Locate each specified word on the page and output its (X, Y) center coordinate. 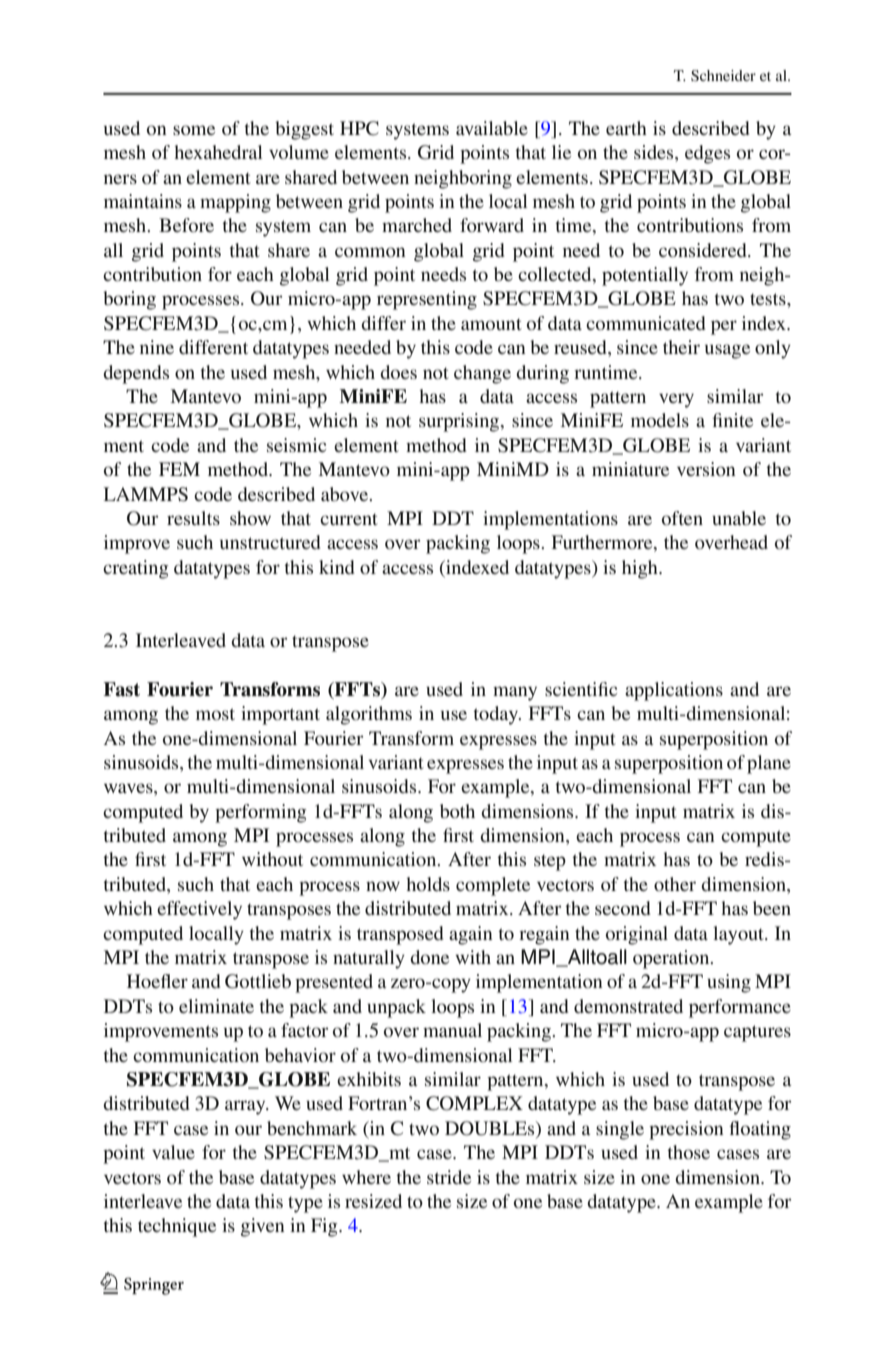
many (515, 693)
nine (157, 347)
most (215, 714)
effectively (199, 910)
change (482, 374)
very (676, 400)
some (194, 130)
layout (739, 935)
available (492, 128)
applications (674, 691)
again (471, 935)
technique (177, 1227)
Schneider (723, 76)
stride (449, 1177)
